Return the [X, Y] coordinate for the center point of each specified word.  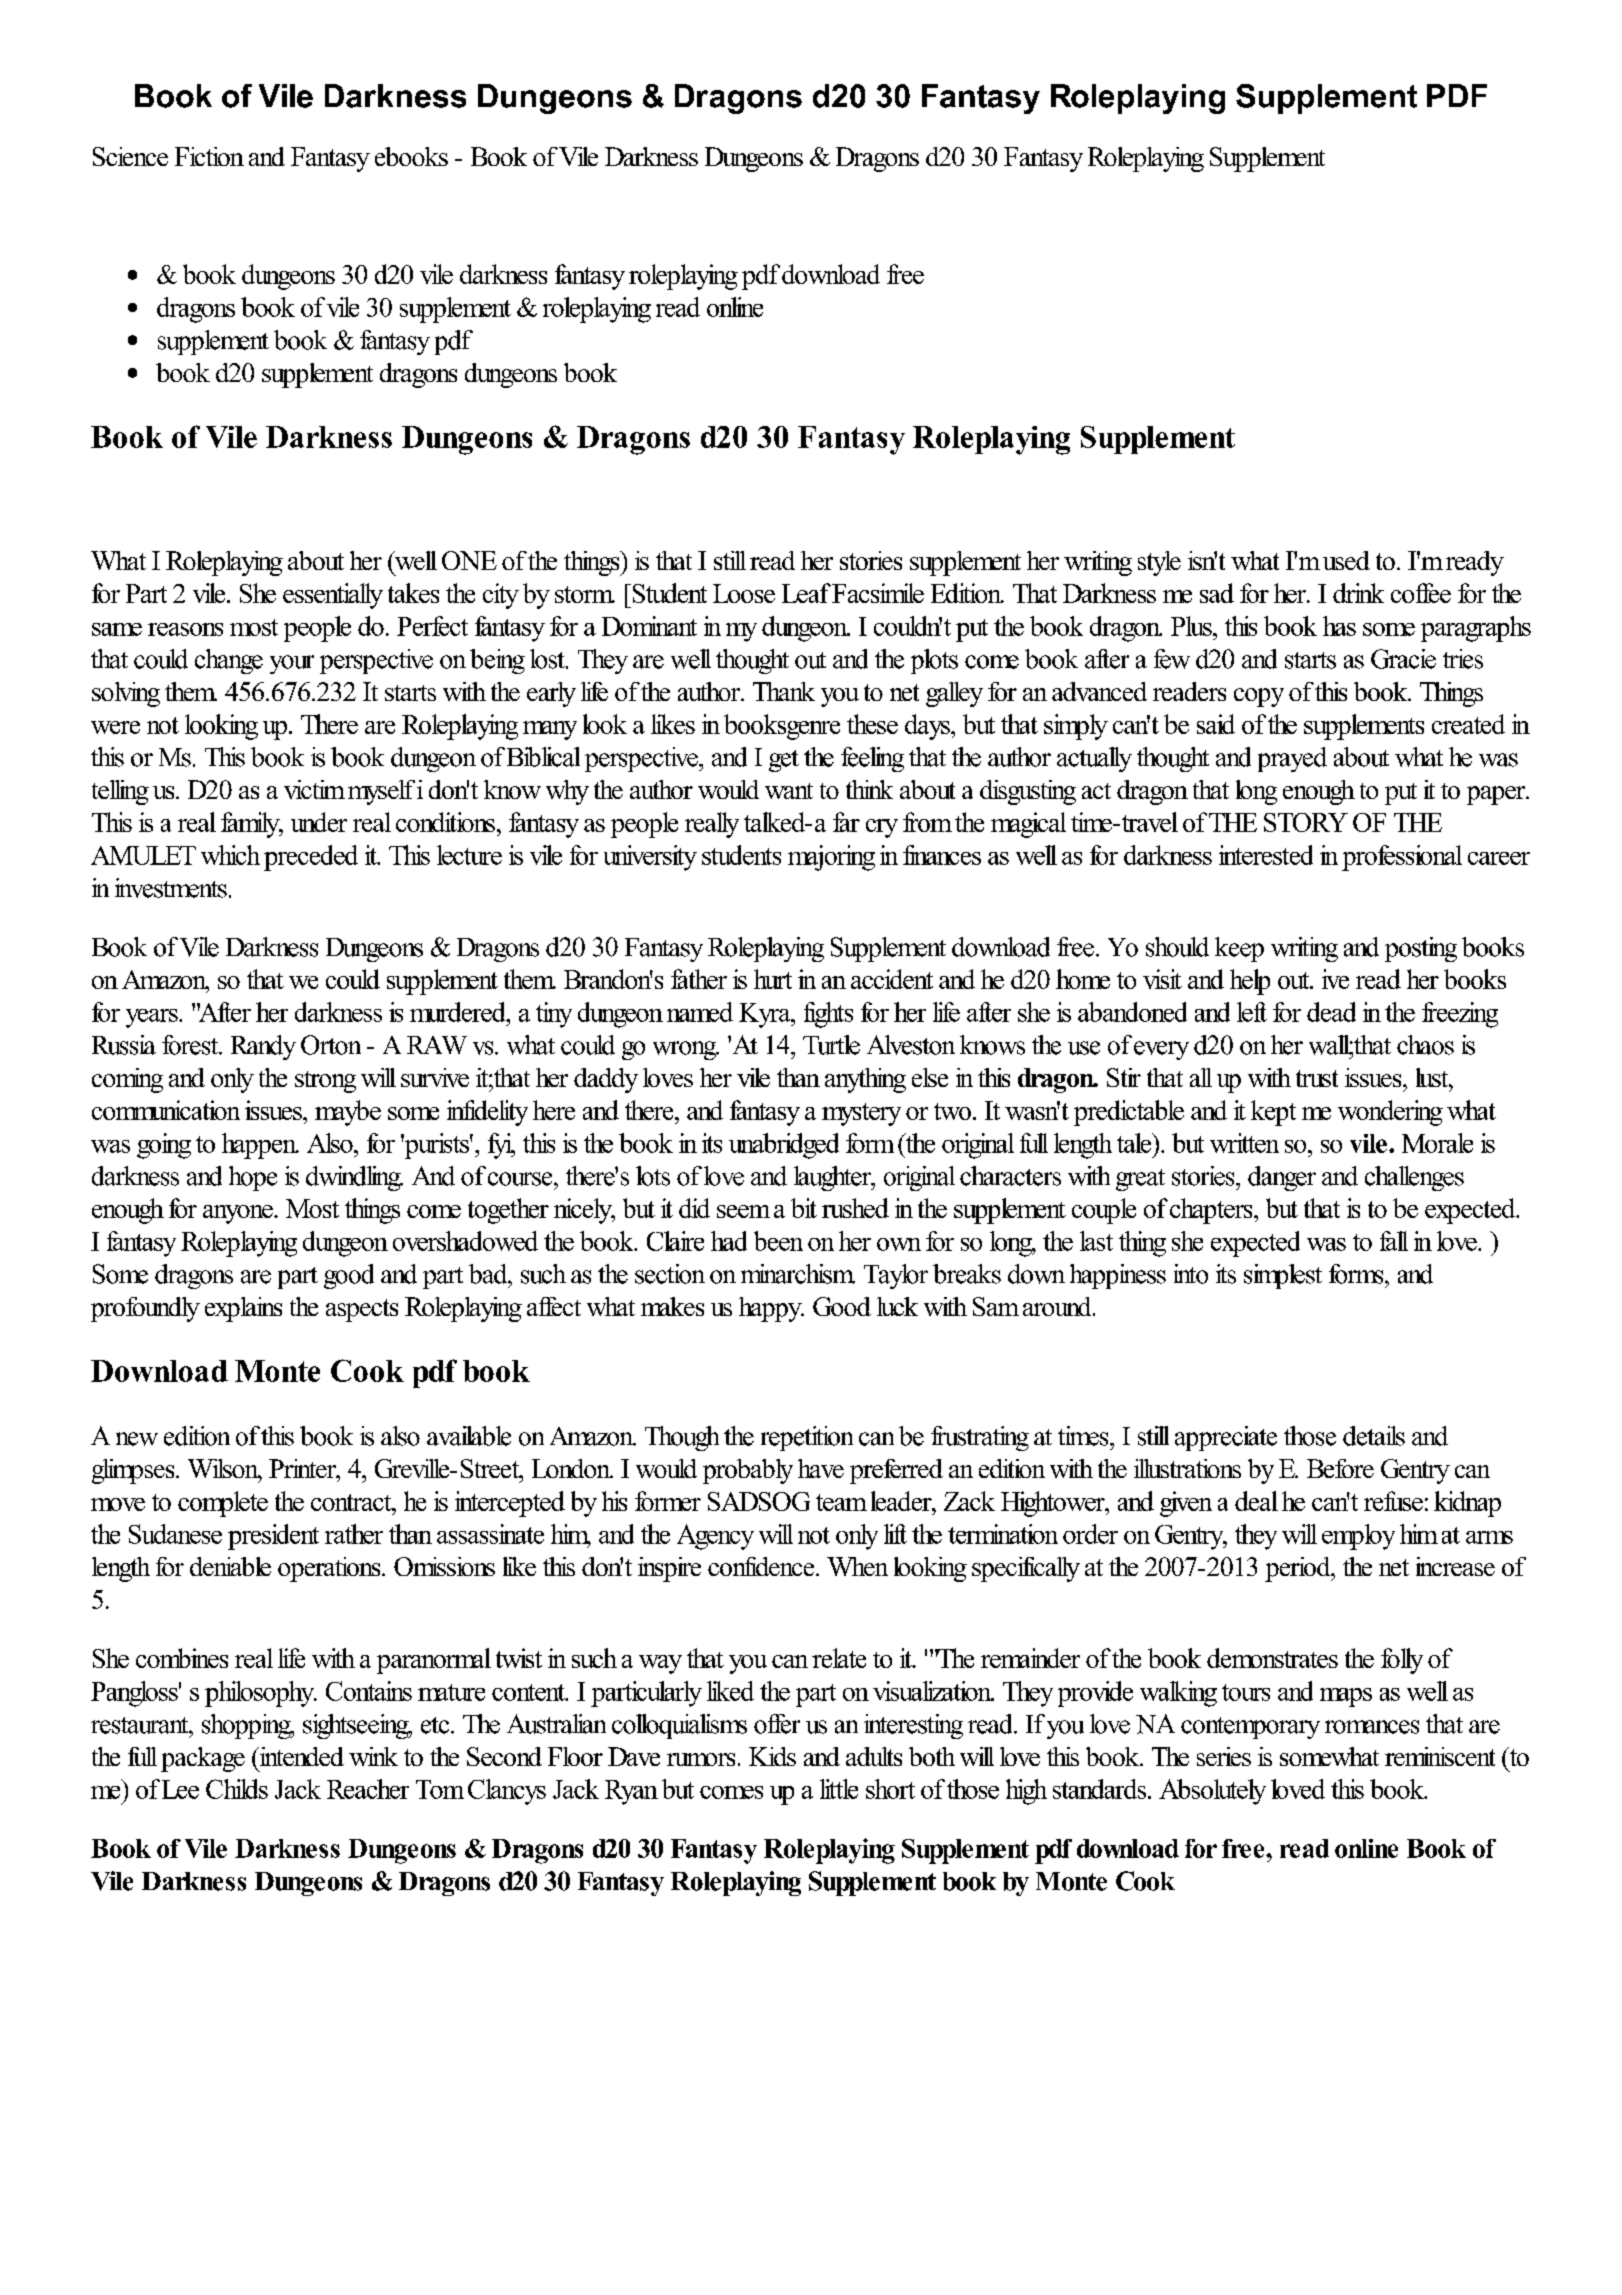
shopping [247, 1726]
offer [777, 1724]
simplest [1283, 1276]
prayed [1292, 759]
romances [1372, 1727]
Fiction [209, 156]
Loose [744, 593]
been [778, 1241]
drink [1358, 593]
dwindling [354, 1178]
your [292, 664]
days [928, 727]
